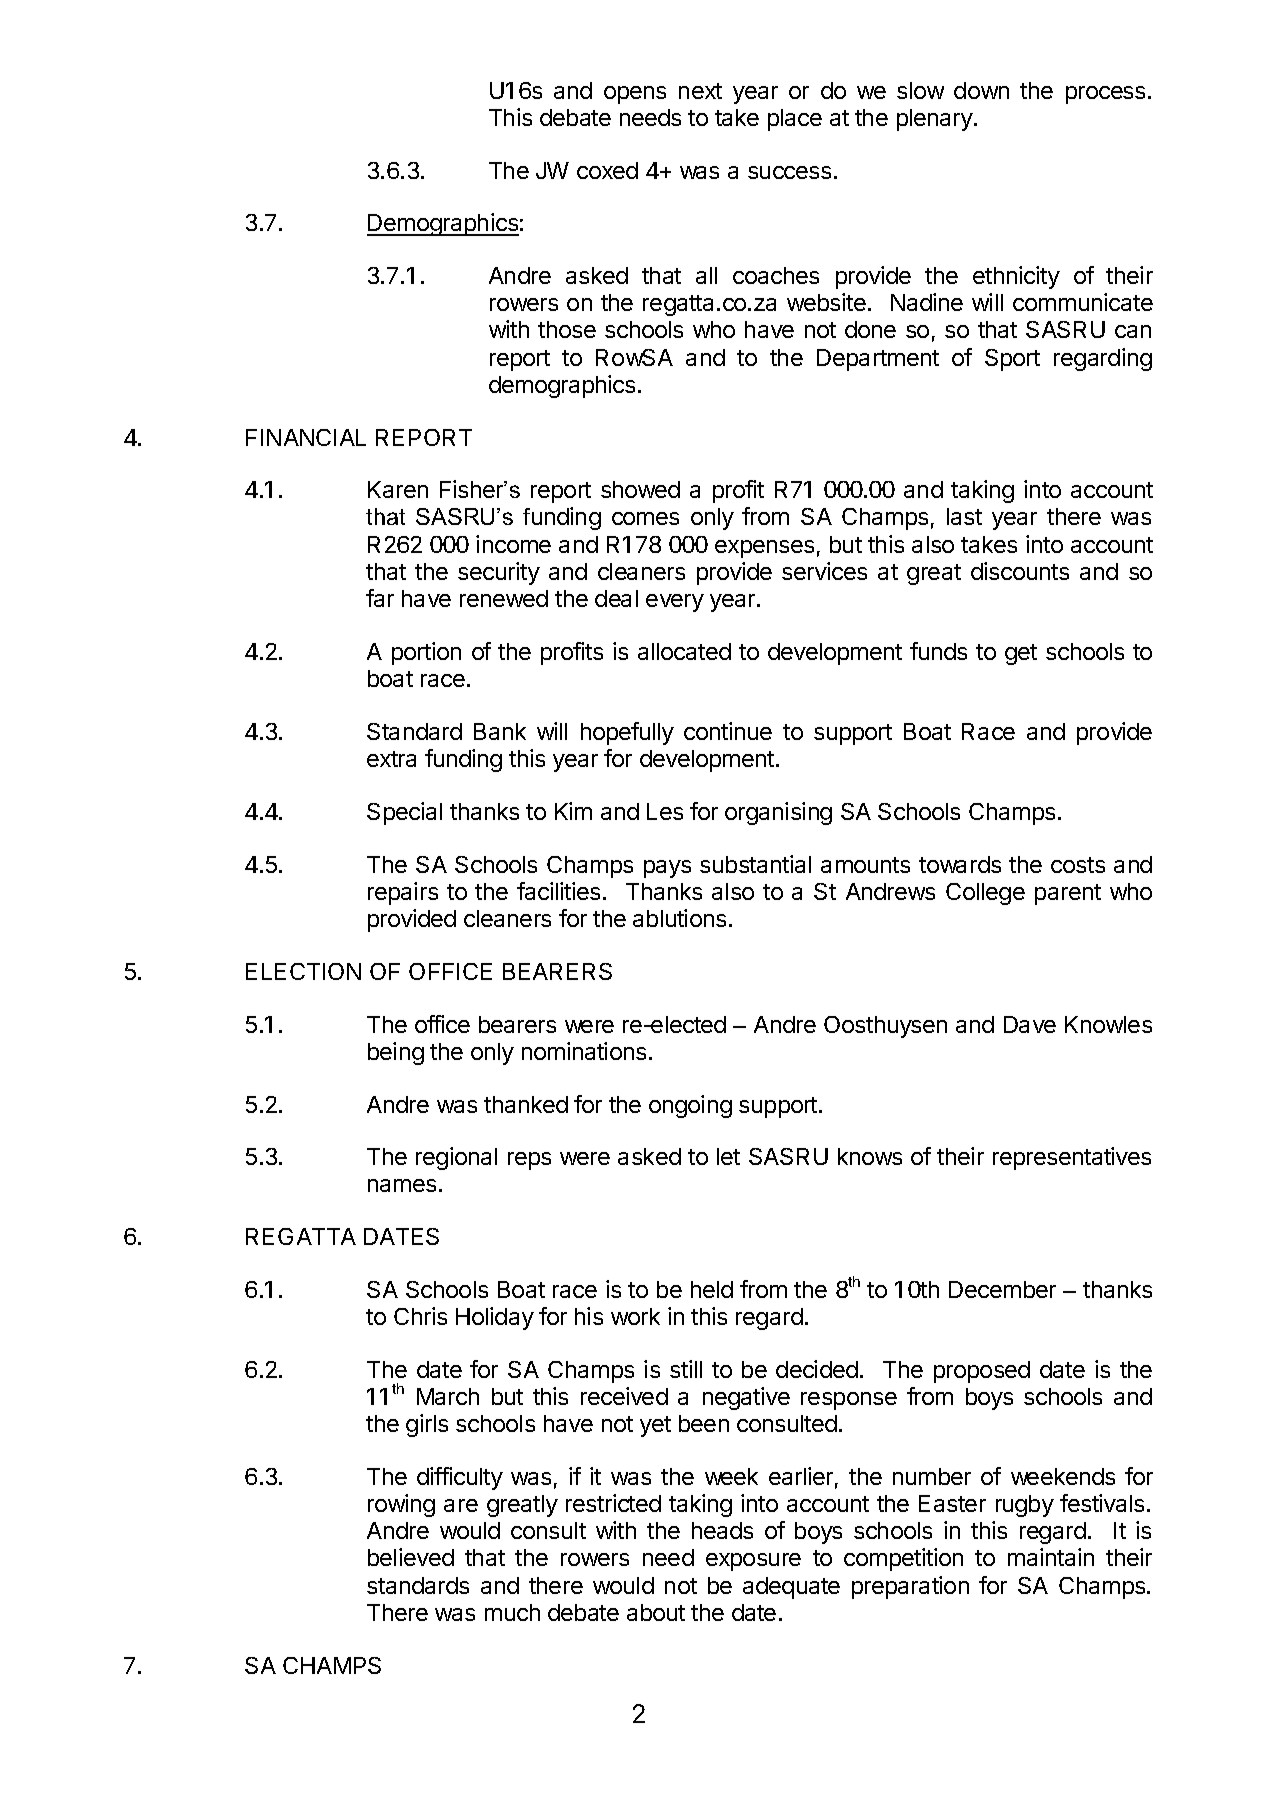  I want to click on every, so click(675, 603).
